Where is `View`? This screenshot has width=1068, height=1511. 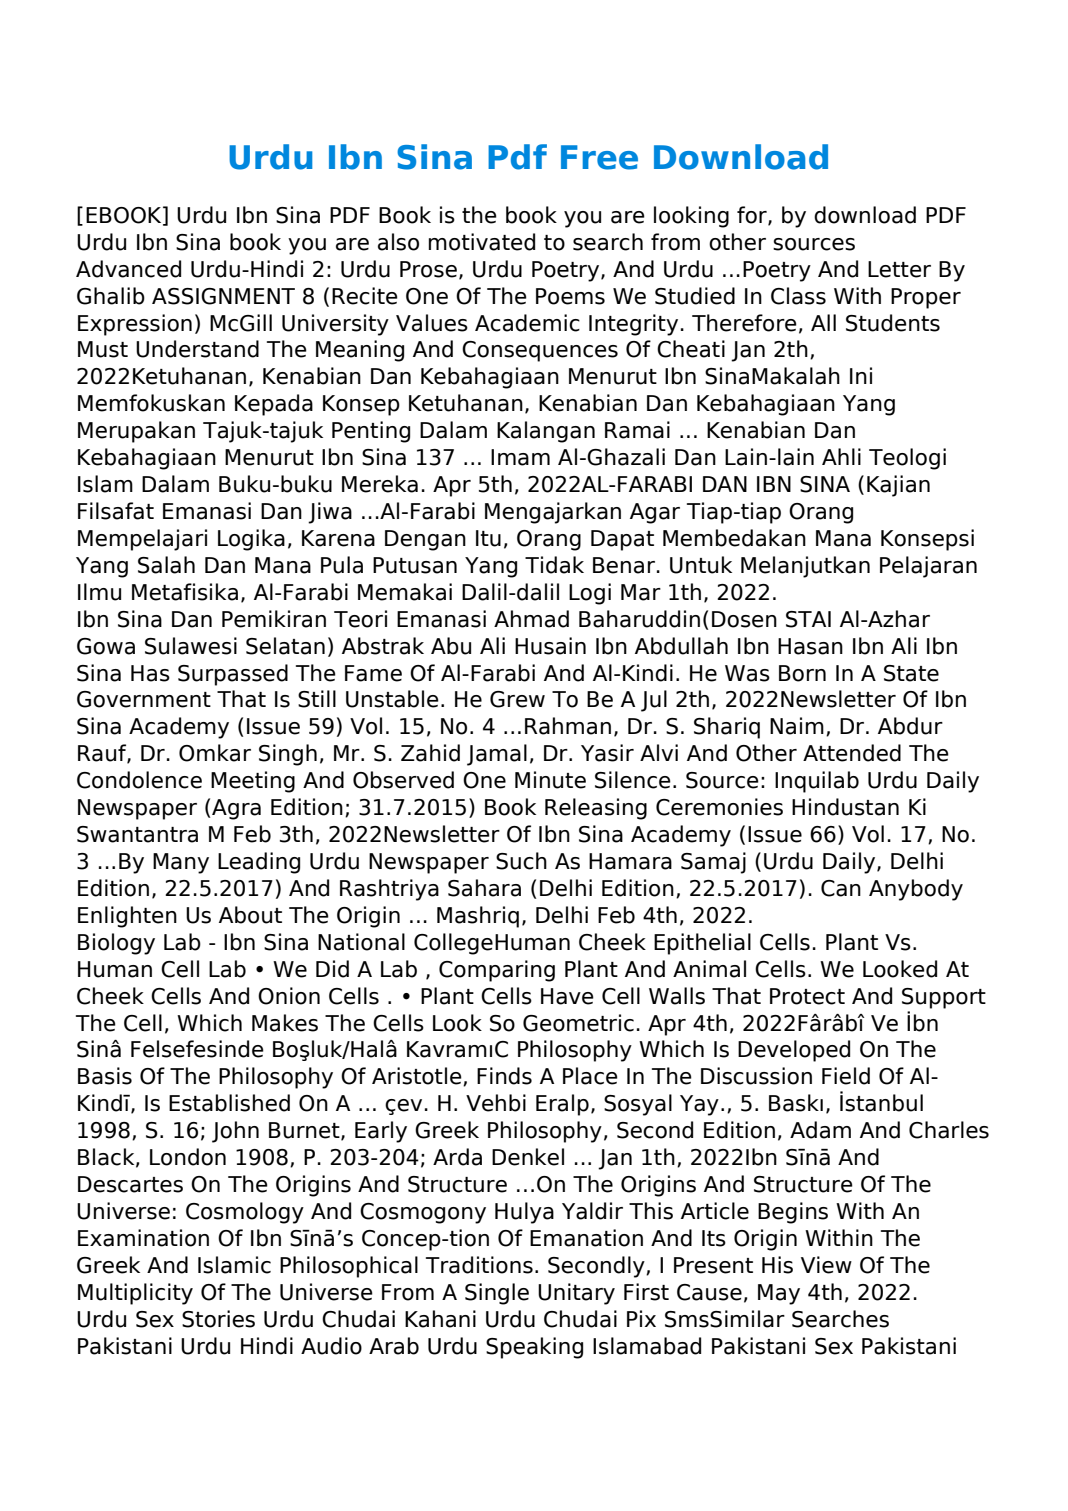
View is located at coordinates (826, 1265).
